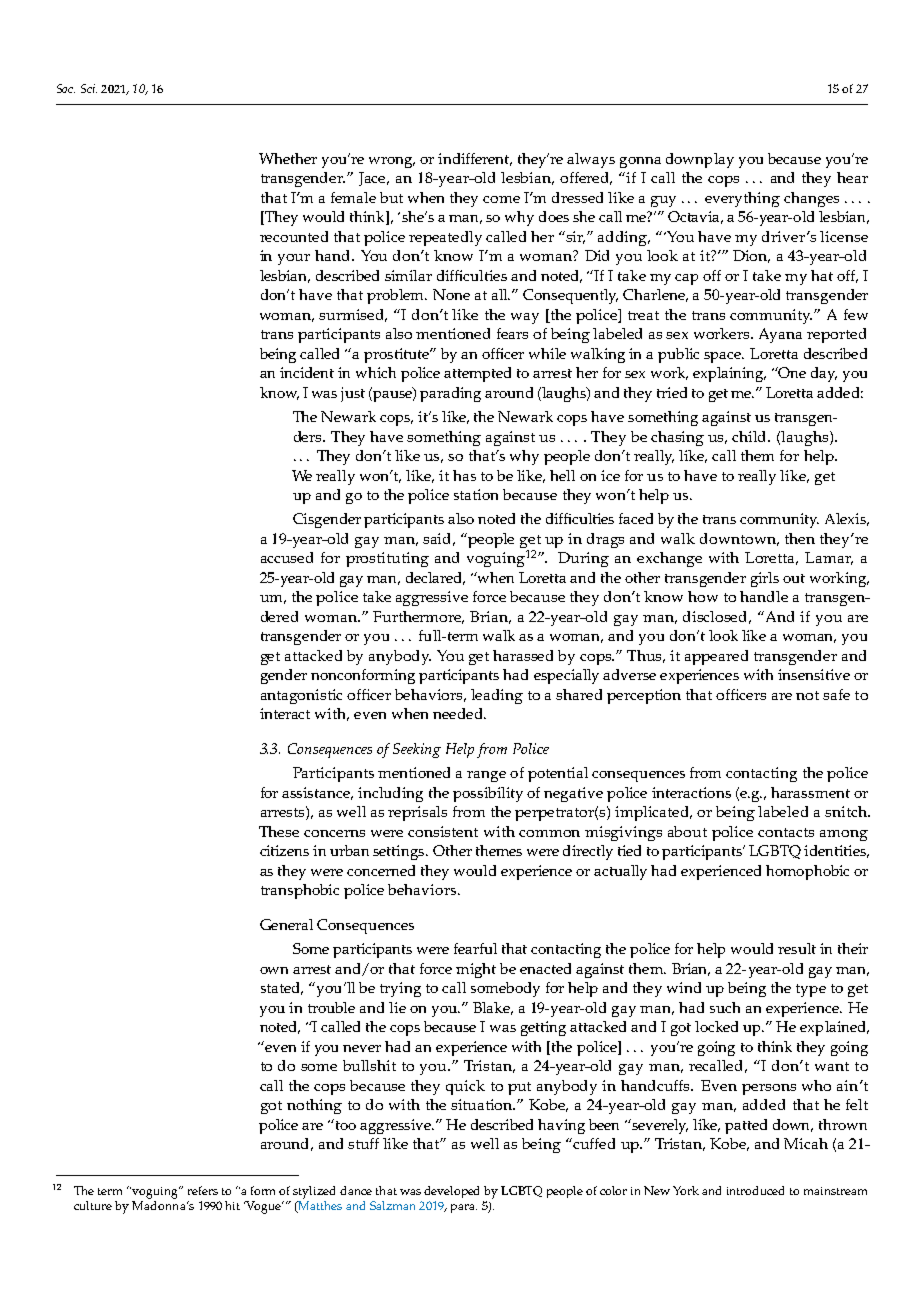 Image resolution: width=924 pixels, height=1308 pixels. Describe the element at coordinates (301, 696) in the page. I see `antagonistic` at that location.
